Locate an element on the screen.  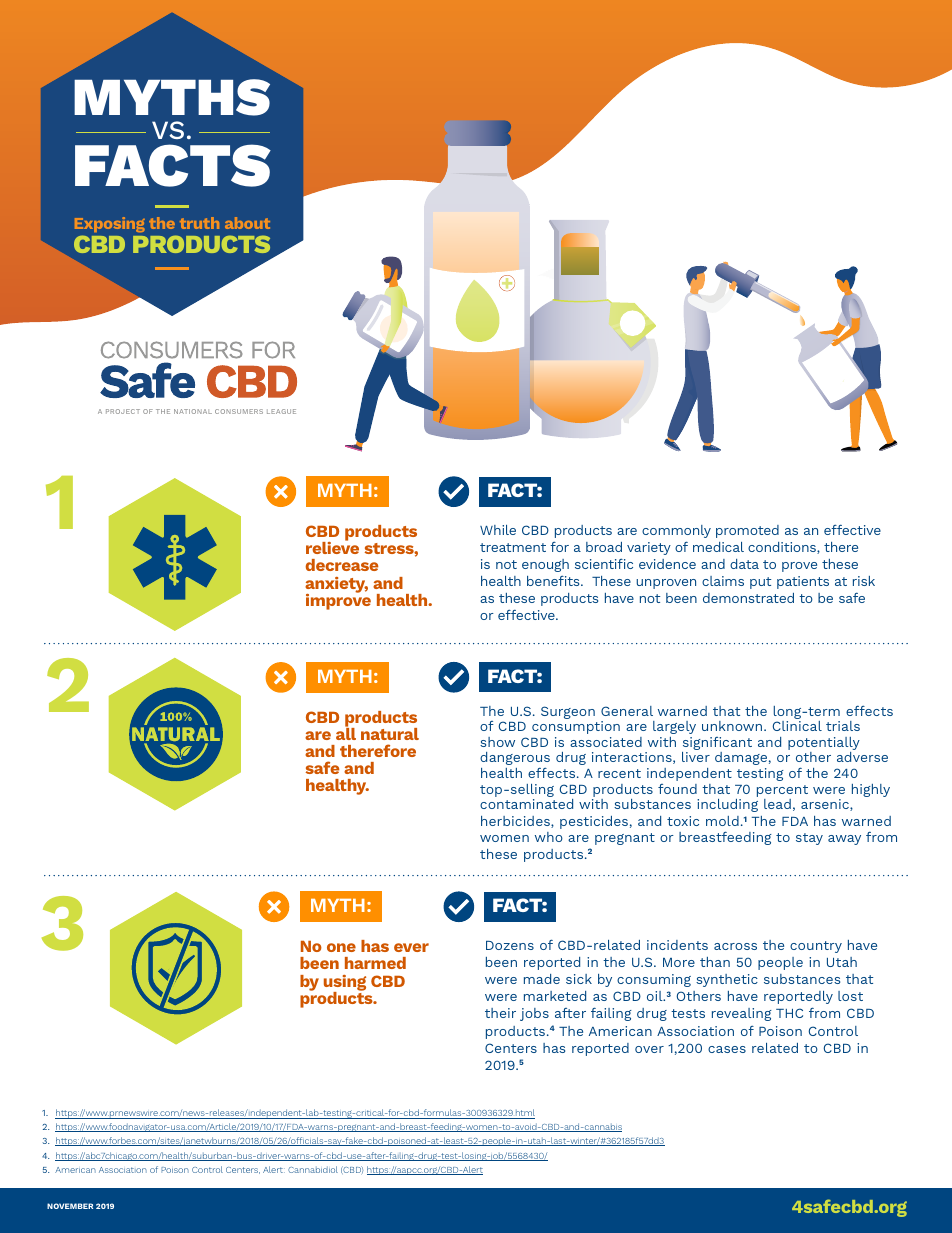
NOVEMBER is located at coordinates (70, 1206).
